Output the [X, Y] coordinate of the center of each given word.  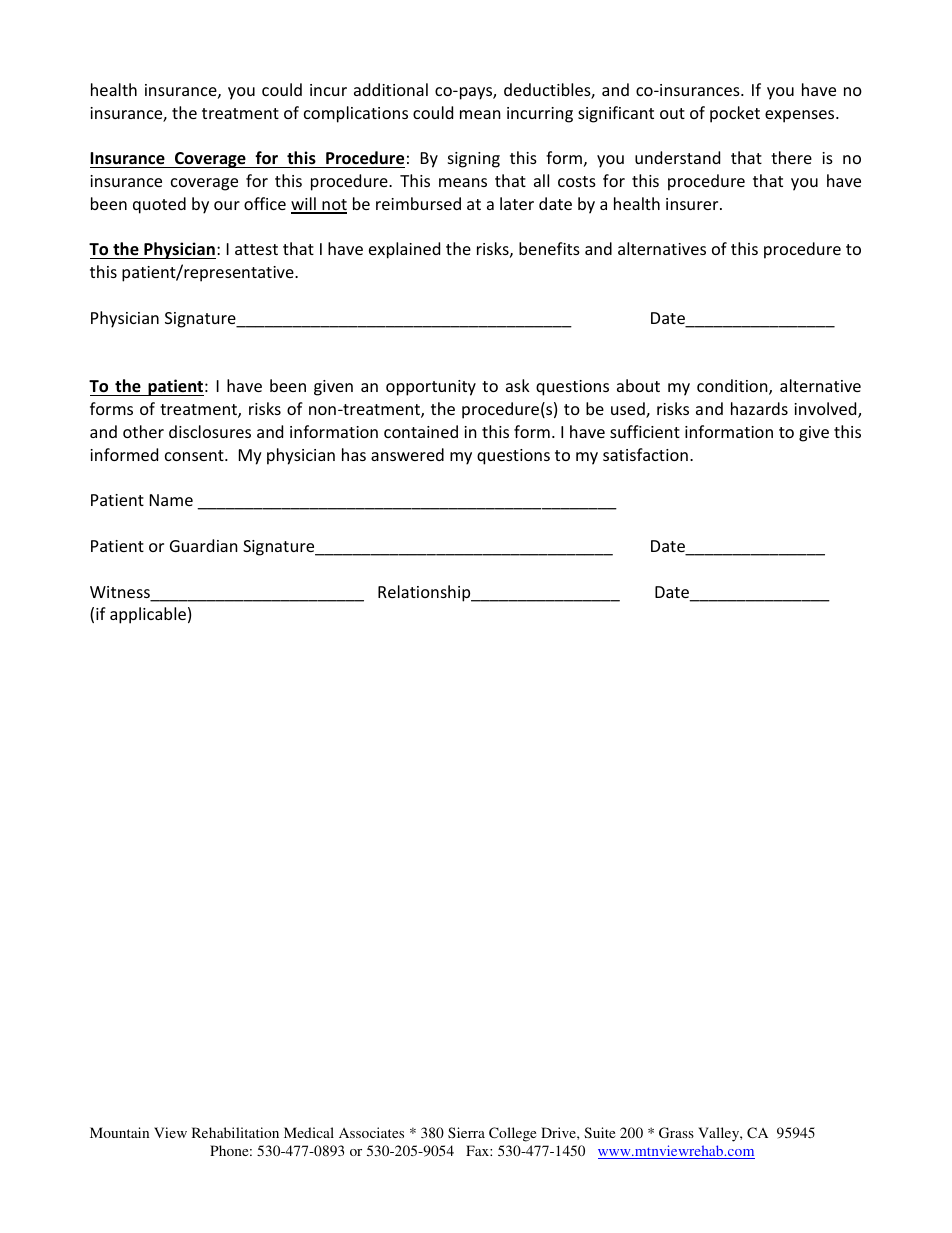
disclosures [210, 431]
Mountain [119, 1132]
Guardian [204, 545]
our [227, 205]
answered [407, 454]
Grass [676, 1132]
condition [733, 387]
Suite [599, 1132]
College [512, 1134]
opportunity [431, 388]
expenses [801, 116]
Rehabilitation [235, 1132]
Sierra [466, 1132]
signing [474, 160]
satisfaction [645, 454]
